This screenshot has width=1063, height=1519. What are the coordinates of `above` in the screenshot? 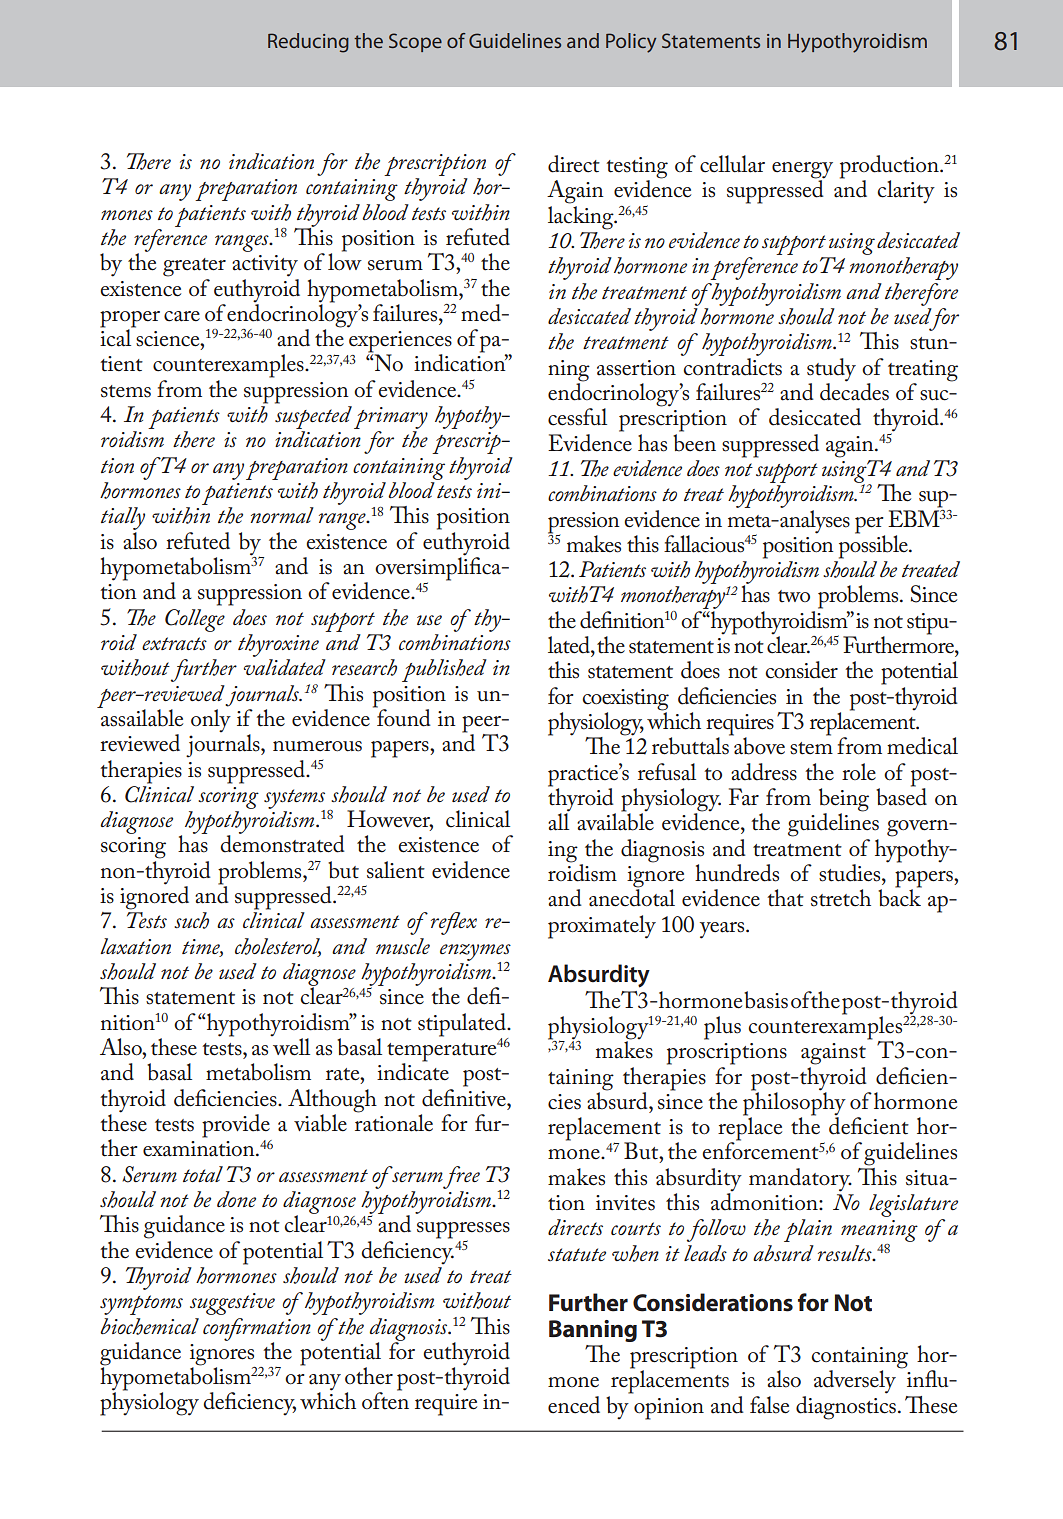 It's located at (758, 745).
